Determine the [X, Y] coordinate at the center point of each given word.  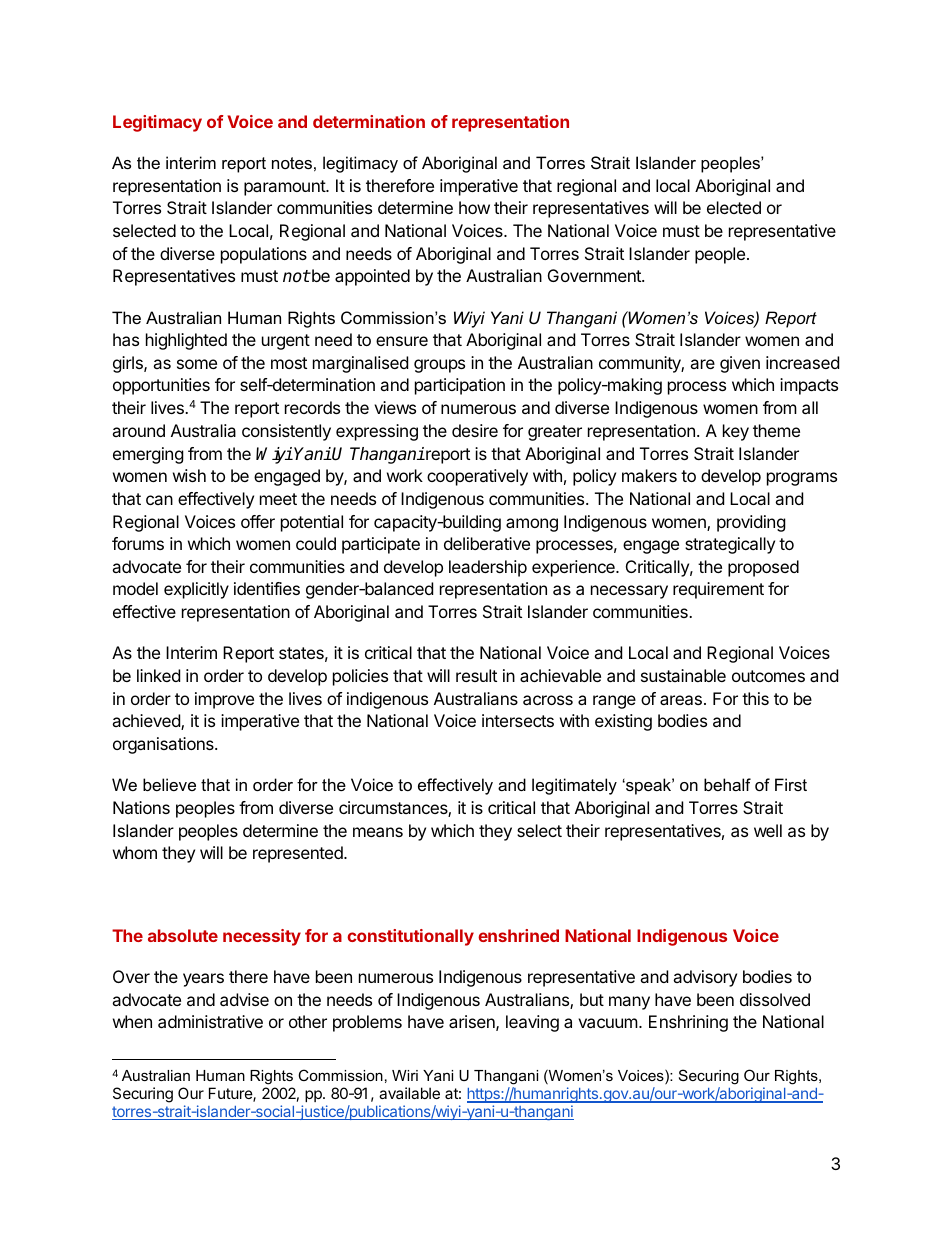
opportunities [161, 386]
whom [135, 852]
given [740, 364]
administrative [210, 1021]
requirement [718, 590]
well [768, 830]
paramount [285, 188]
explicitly [196, 590]
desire [475, 430]
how [474, 207]
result [476, 675]
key [736, 432]
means [378, 832]
